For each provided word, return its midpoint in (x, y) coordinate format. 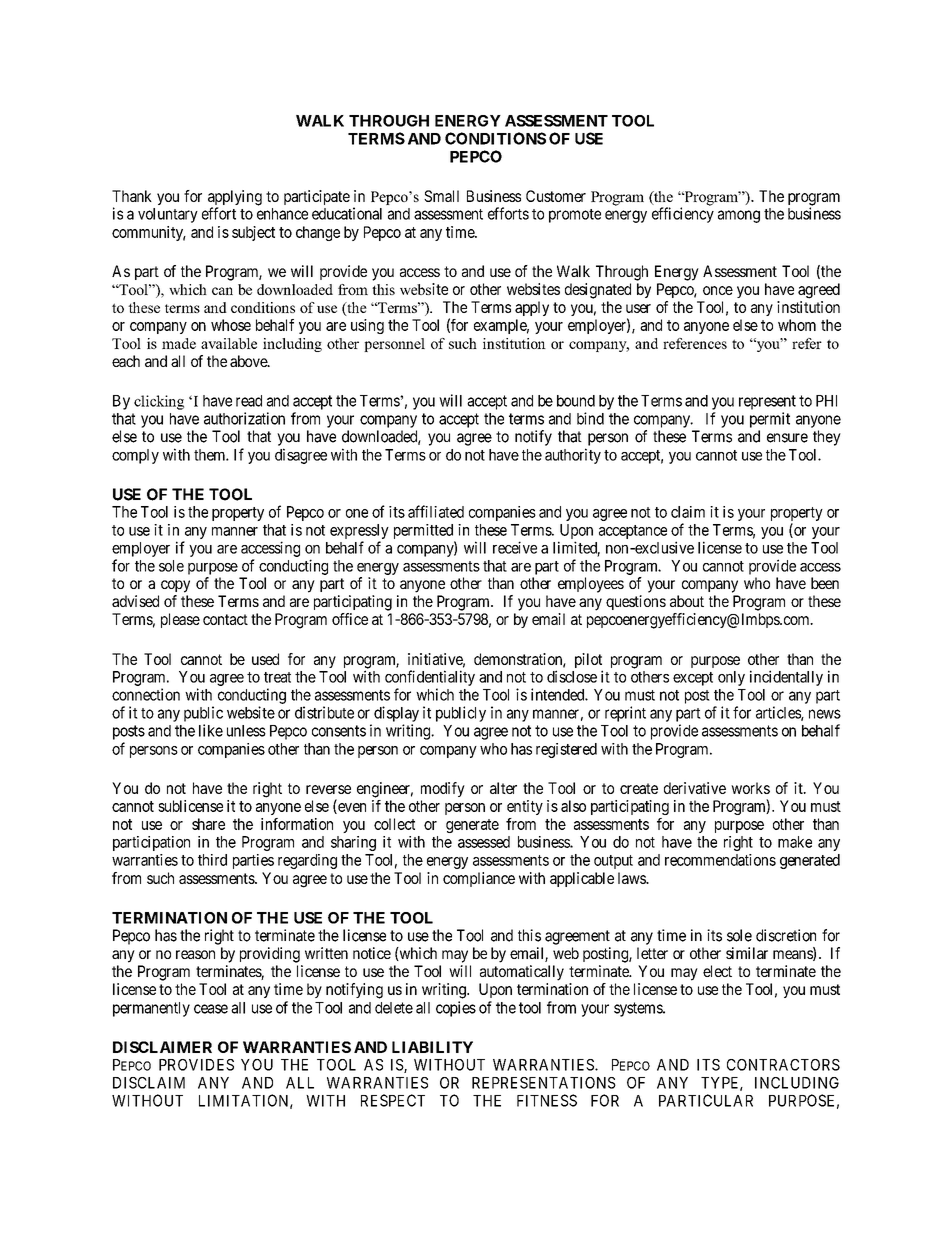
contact (225, 619)
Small (441, 196)
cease (211, 1009)
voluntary (168, 215)
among (739, 216)
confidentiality (430, 678)
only (731, 678)
